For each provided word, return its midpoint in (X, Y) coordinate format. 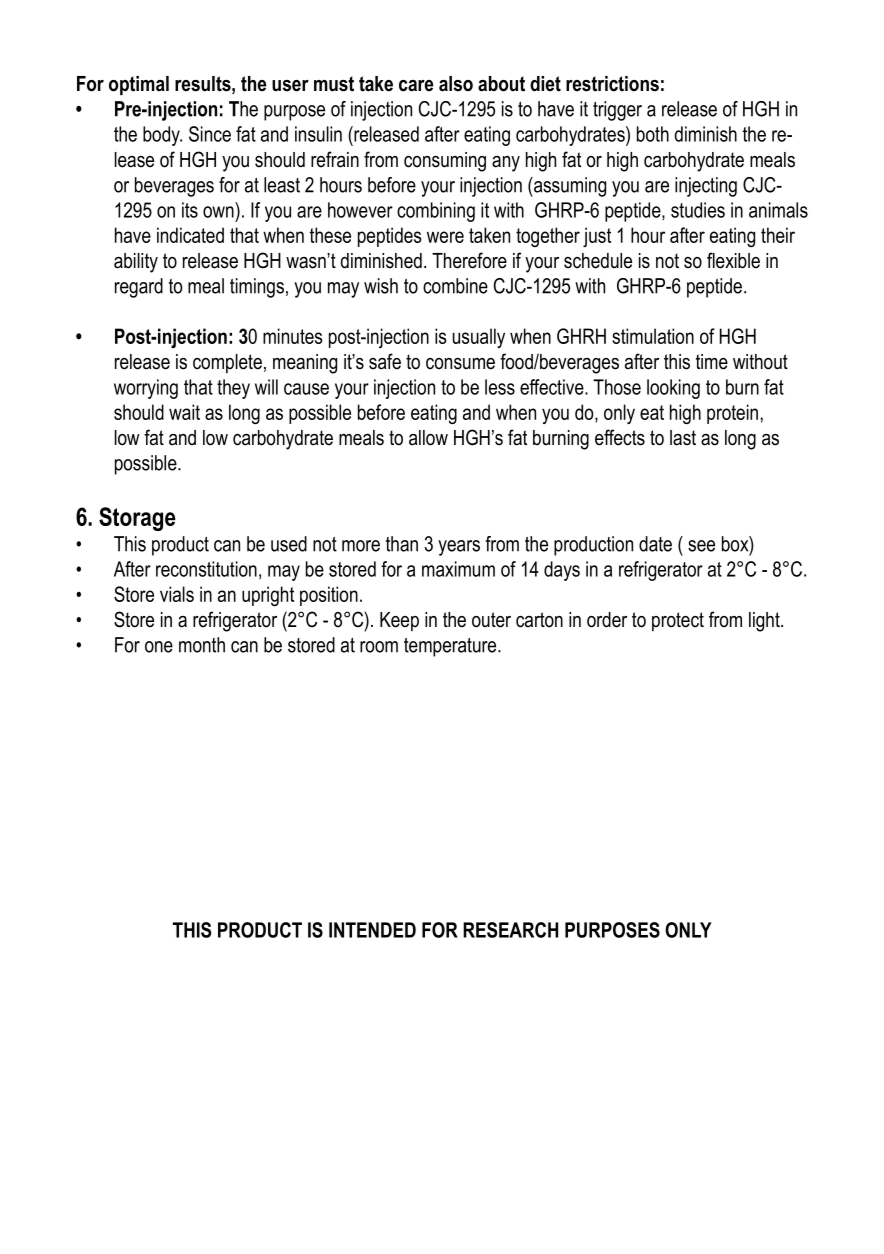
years (459, 548)
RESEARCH (510, 930)
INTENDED (372, 930)
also (456, 84)
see (701, 546)
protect (678, 621)
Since (210, 134)
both (653, 134)
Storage (137, 519)
